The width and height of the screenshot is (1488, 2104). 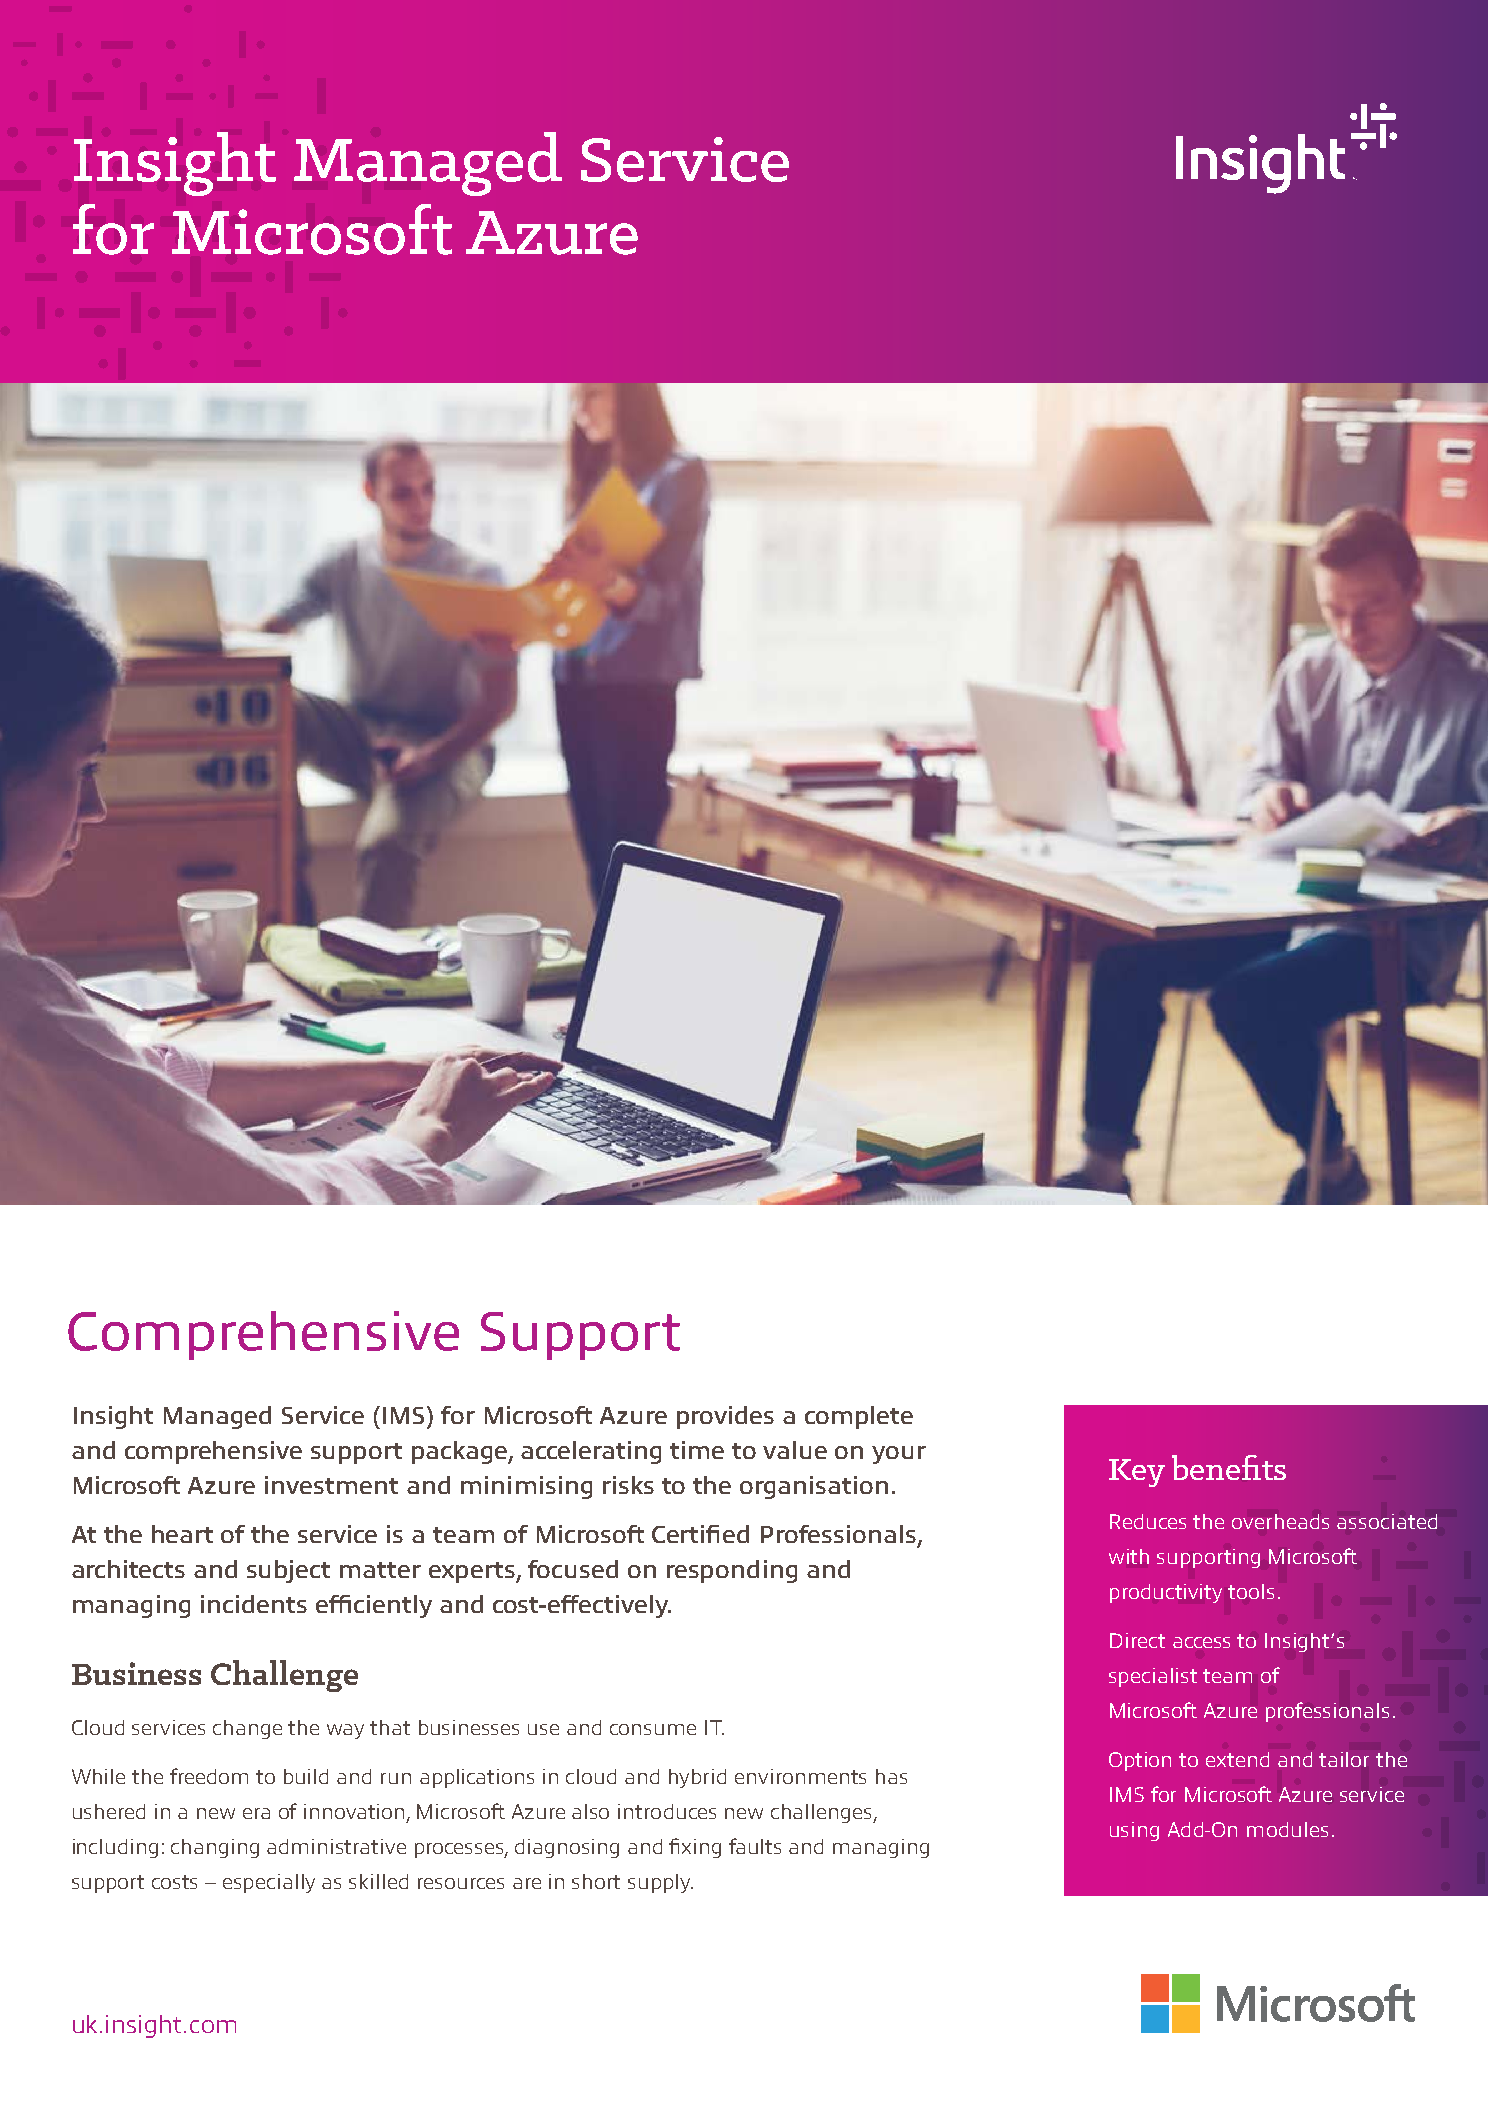 I want to click on consume, so click(x=653, y=1729).
